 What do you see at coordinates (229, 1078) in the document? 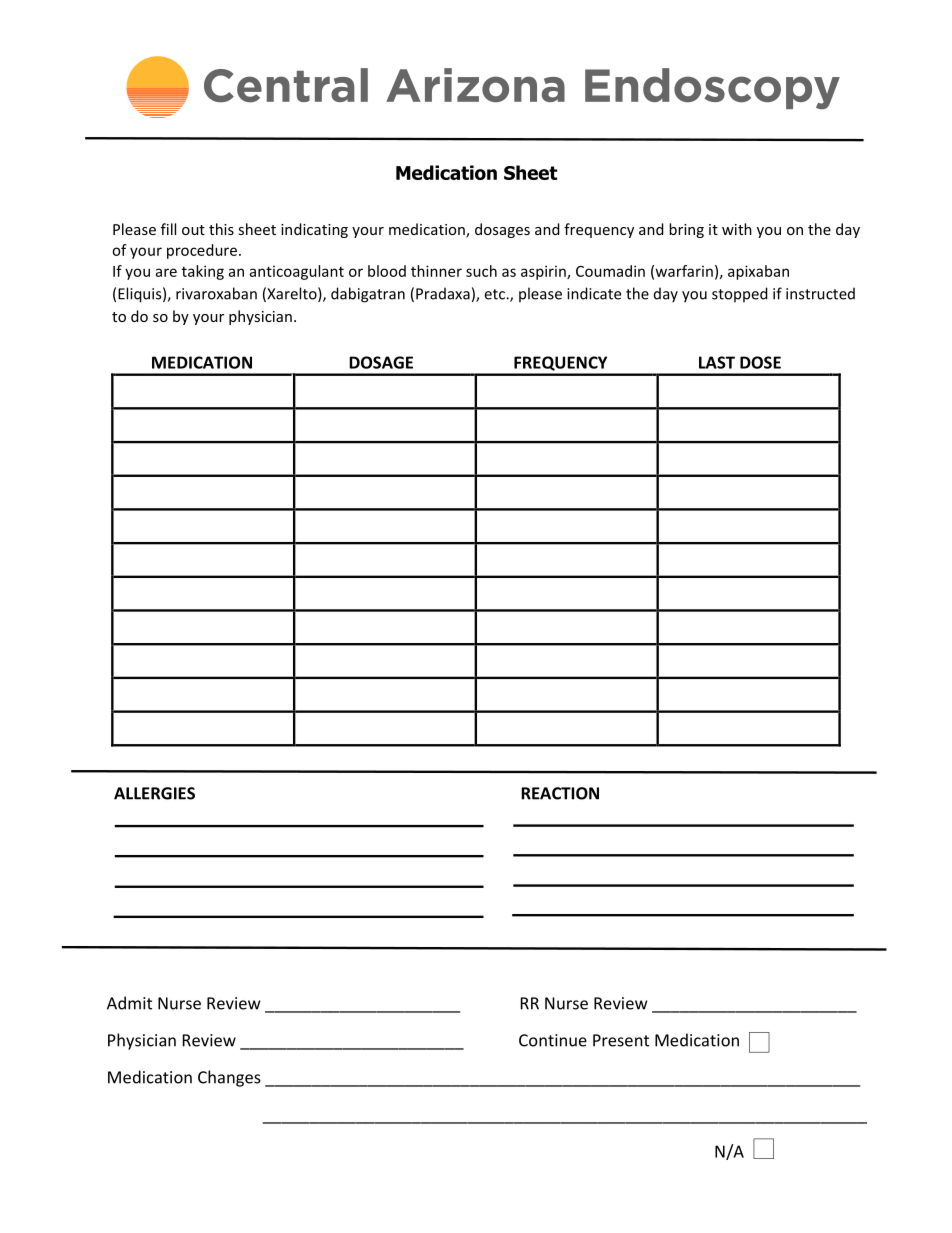
I see `Changes` at bounding box center [229, 1078].
